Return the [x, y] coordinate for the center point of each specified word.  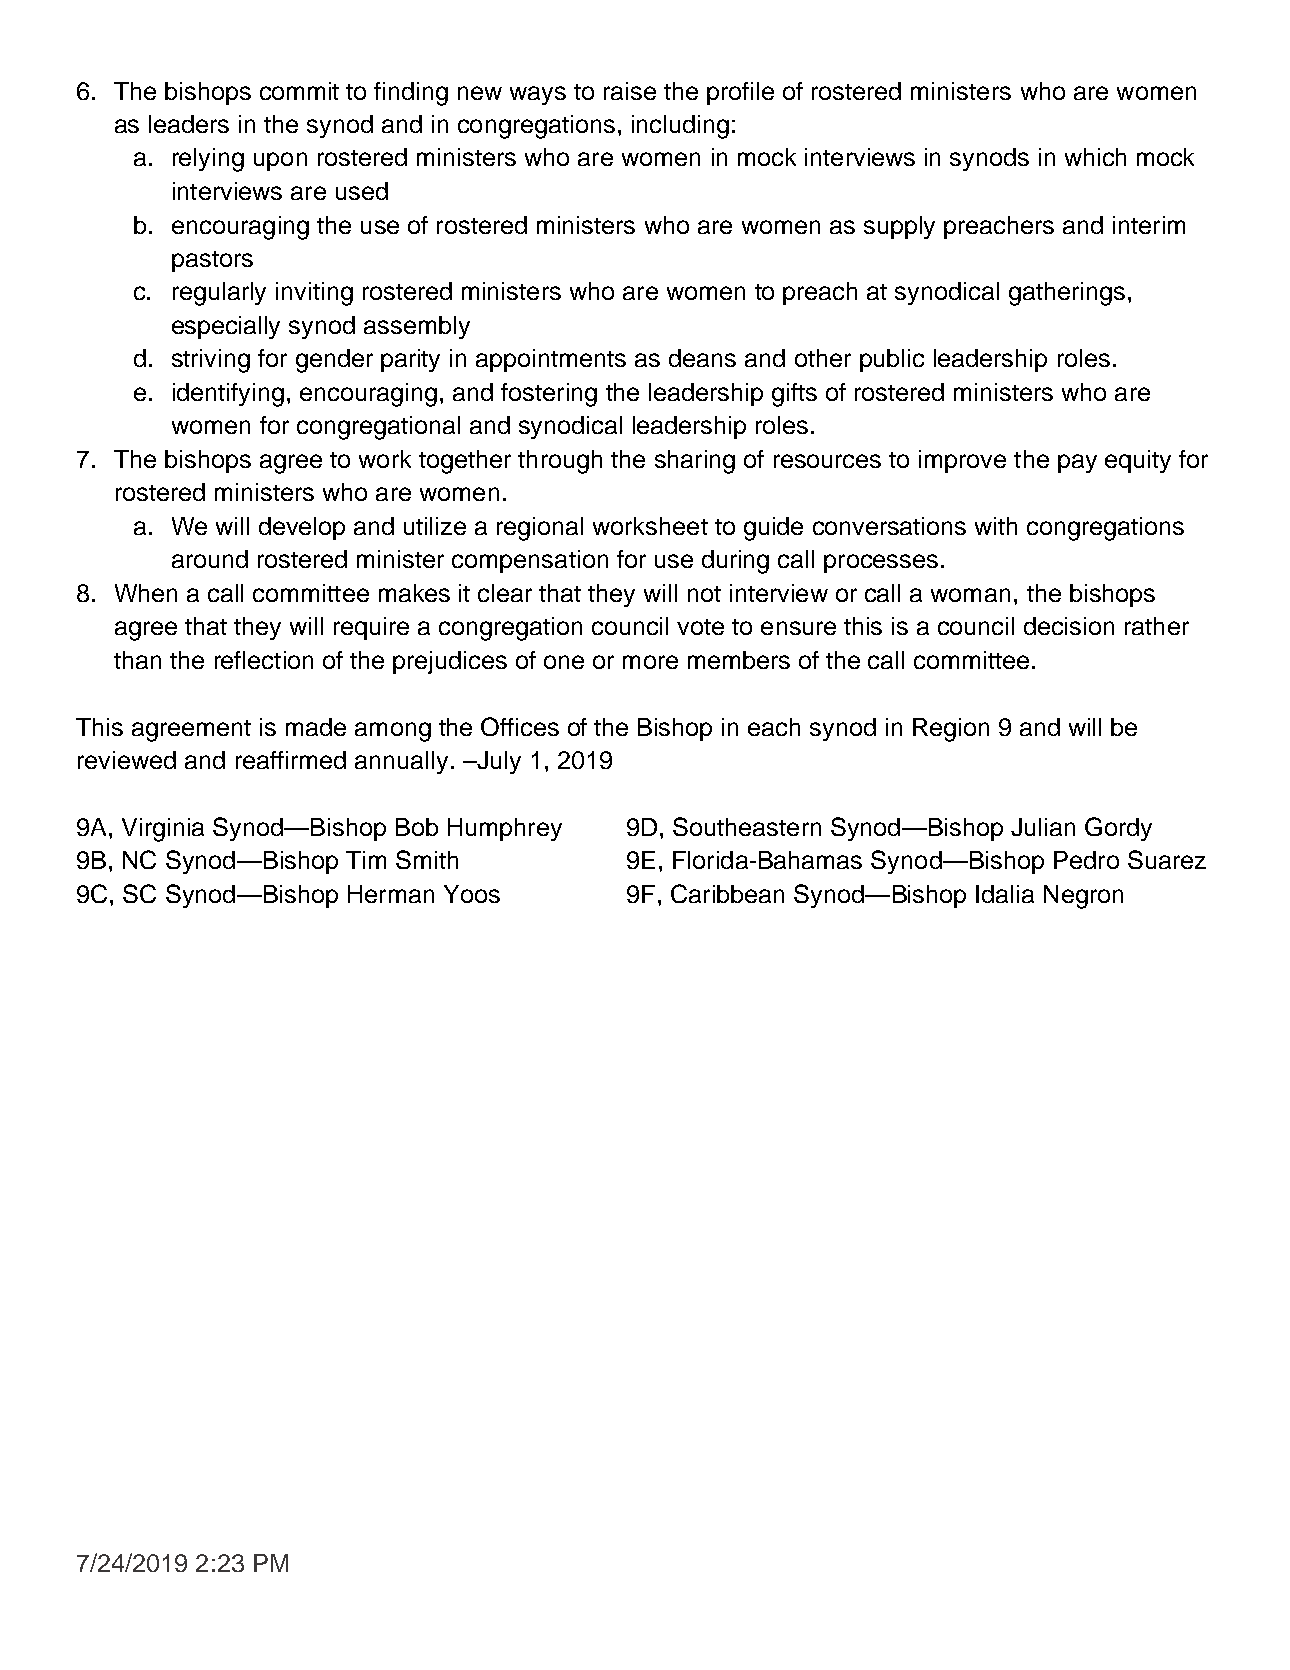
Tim [366, 860]
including [680, 127]
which [1095, 157]
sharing [695, 462]
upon [280, 161]
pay [1077, 463]
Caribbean [727, 893]
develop [302, 528]
